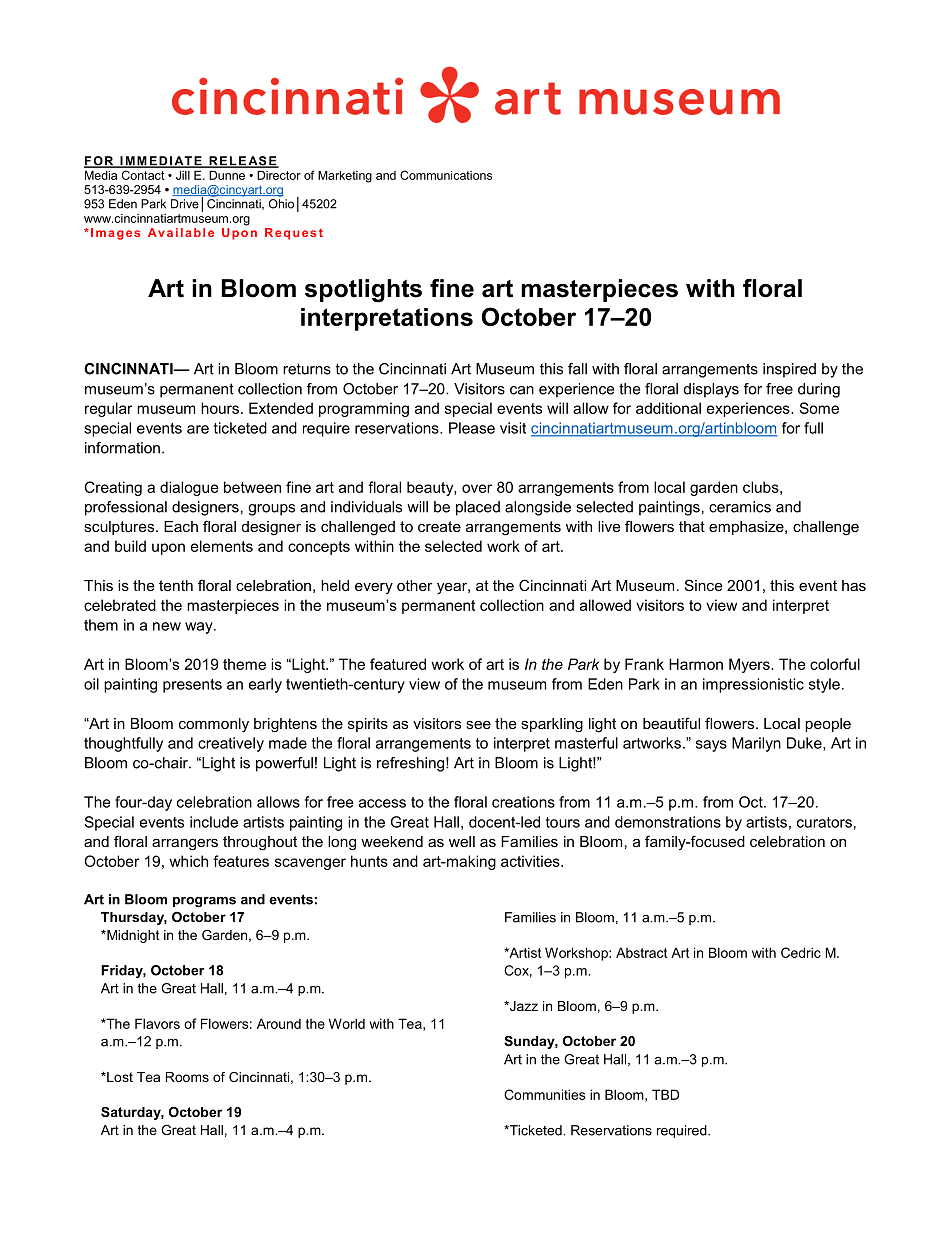 The width and height of the screenshot is (952, 1233). I want to click on Rooms, so click(187, 1077).
